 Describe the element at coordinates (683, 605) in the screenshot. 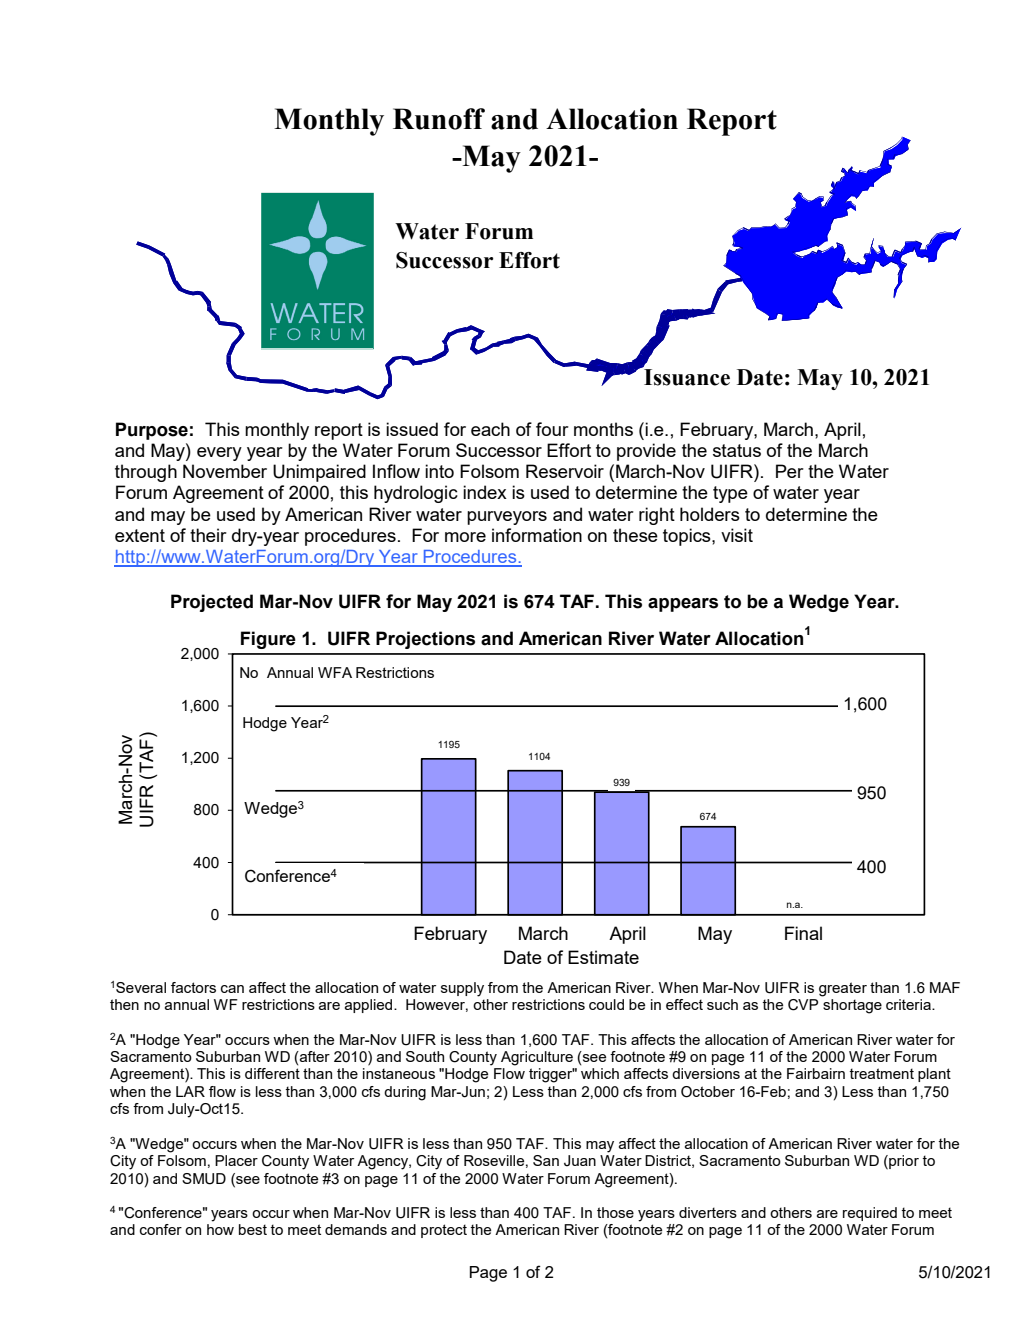

I see `appears` at that location.
